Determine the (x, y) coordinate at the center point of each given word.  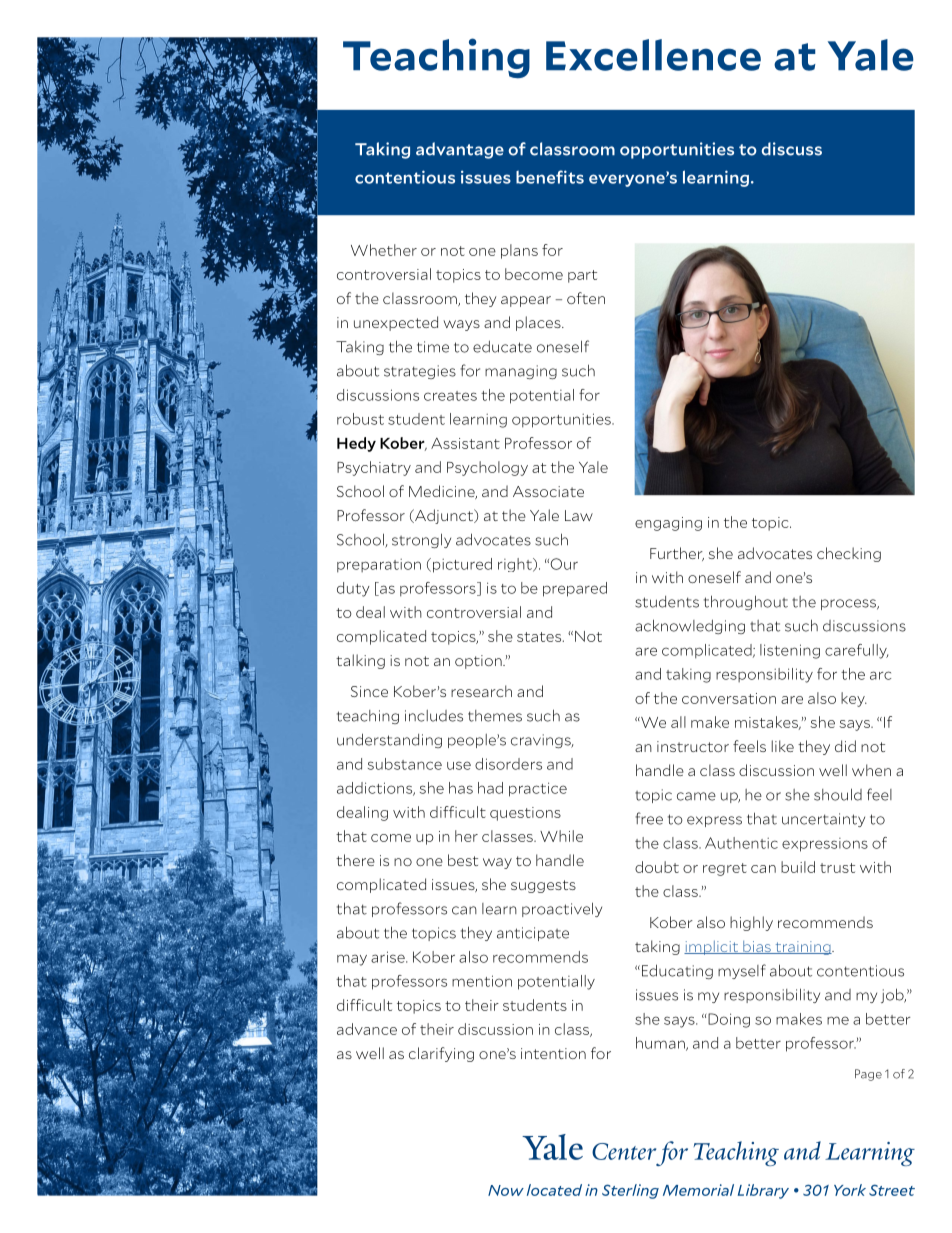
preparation (379, 566)
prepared (575, 589)
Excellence (653, 55)
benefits (550, 177)
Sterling (630, 1191)
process (850, 604)
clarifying (441, 1054)
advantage (460, 150)
